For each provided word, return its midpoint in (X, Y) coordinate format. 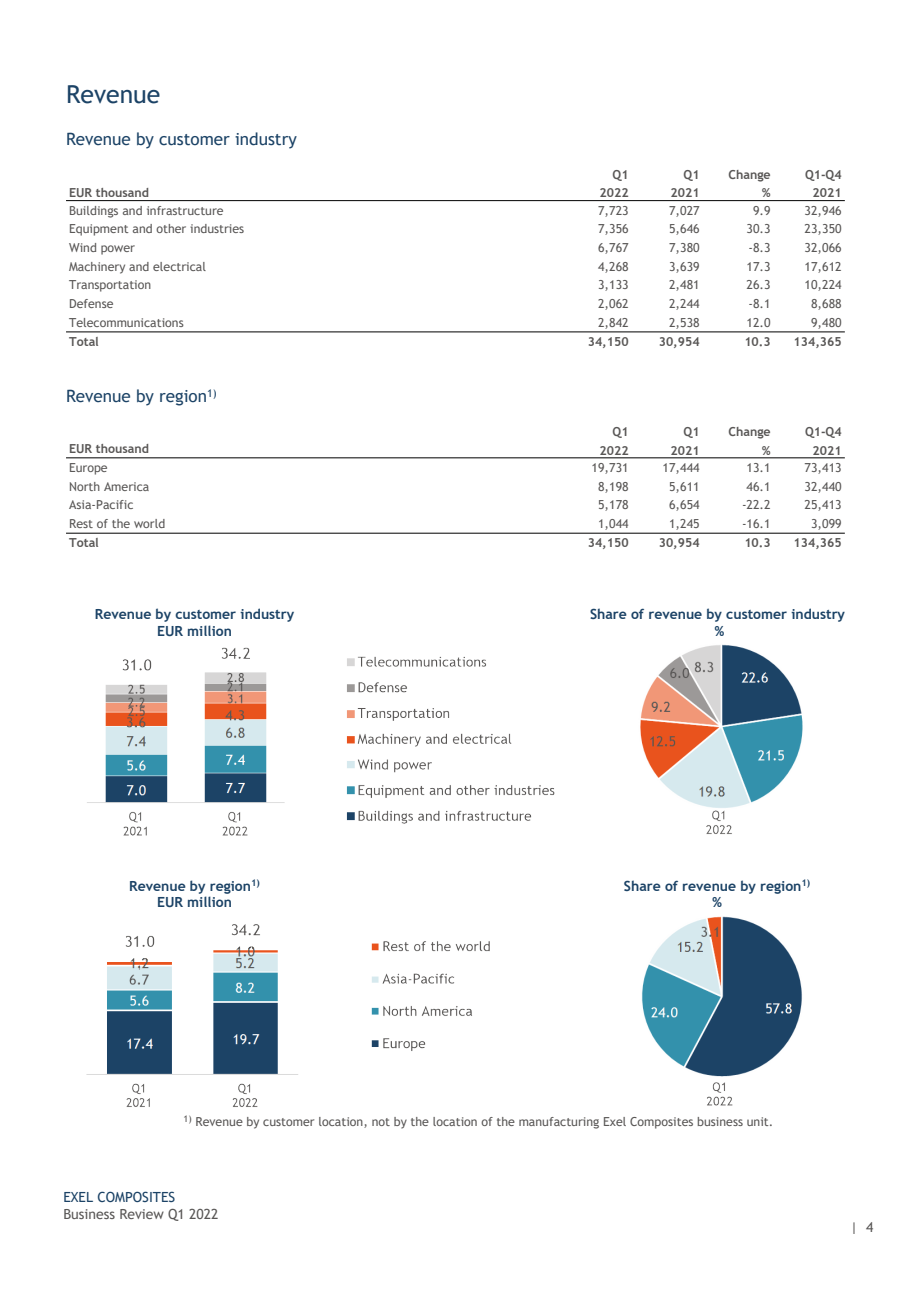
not (381, 1122)
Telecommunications (126, 322)
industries (217, 228)
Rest (81, 523)
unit (759, 1121)
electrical (179, 266)
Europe (88, 469)
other (171, 228)
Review (142, 1214)
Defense (91, 303)
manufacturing (559, 1123)
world (149, 523)
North (85, 486)
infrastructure (185, 210)
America (126, 486)
